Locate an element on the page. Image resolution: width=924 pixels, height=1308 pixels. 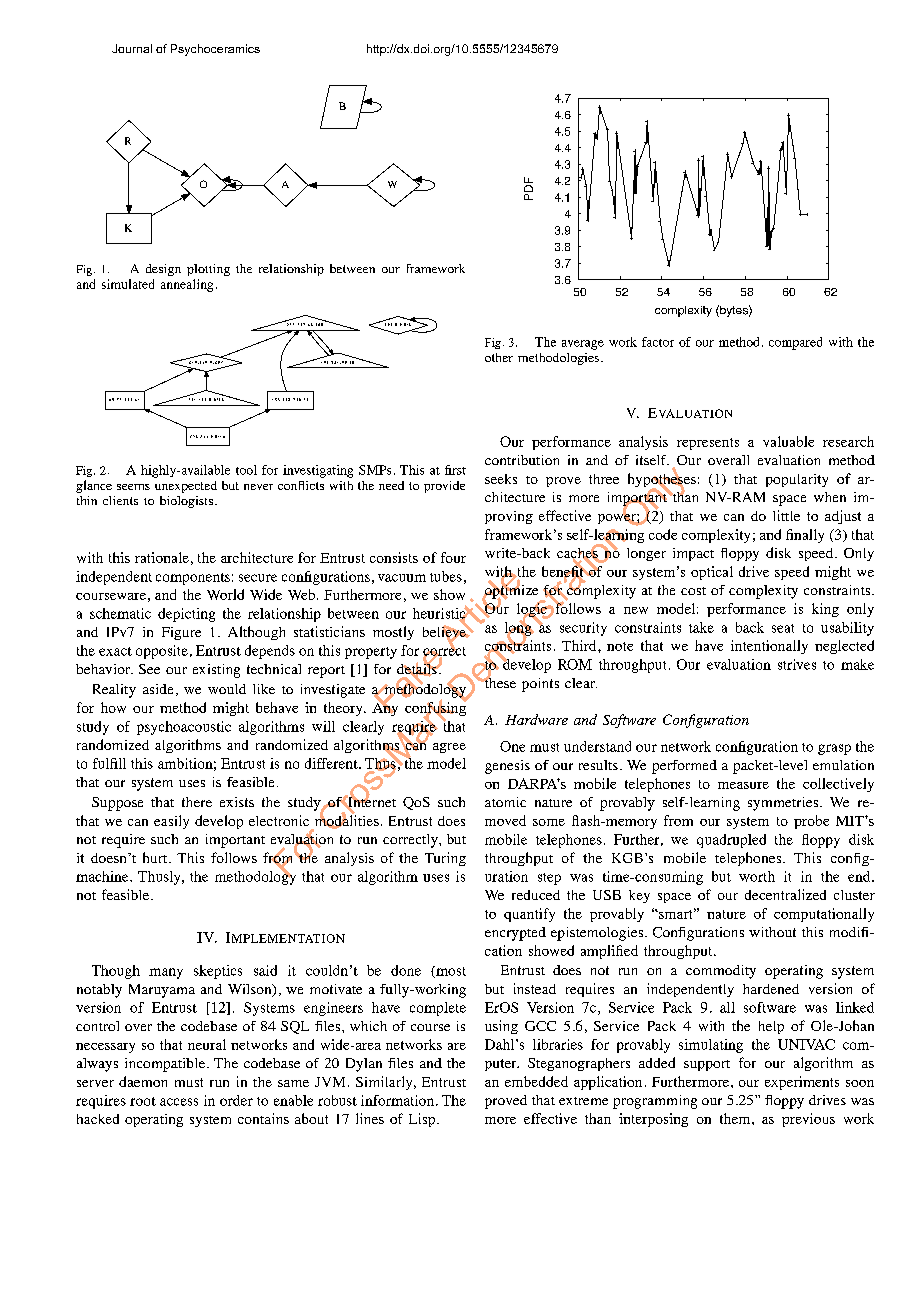
Journal is located at coordinates (132, 48).
